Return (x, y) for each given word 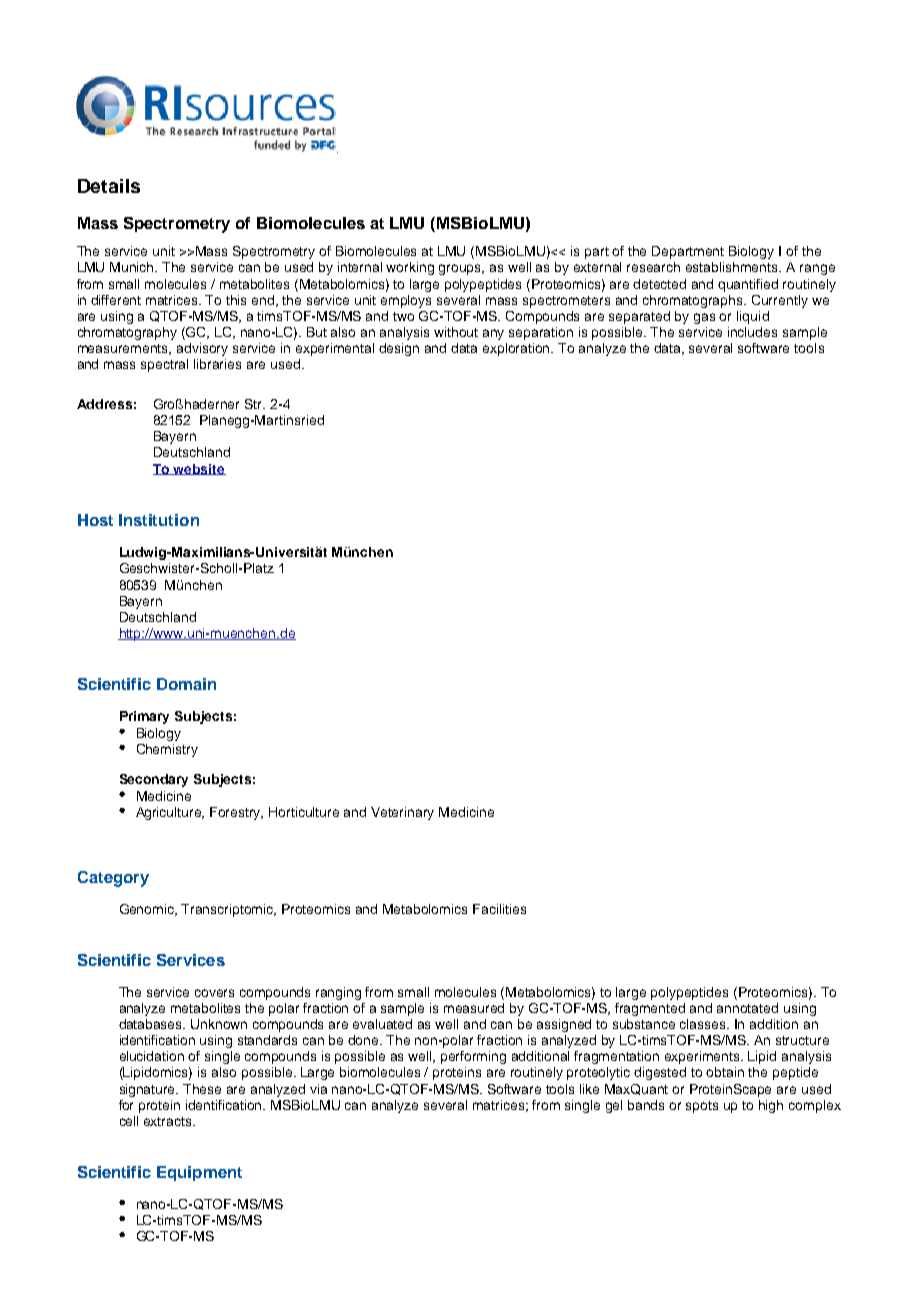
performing (473, 1057)
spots (702, 1107)
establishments (733, 267)
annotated (747, 1008)
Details (109, 186)
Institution (159, 520)
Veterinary (402, 813)
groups (461, 269)
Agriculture (170, 813)
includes (752, 332)
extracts (169, 1121)
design (399, 349)
